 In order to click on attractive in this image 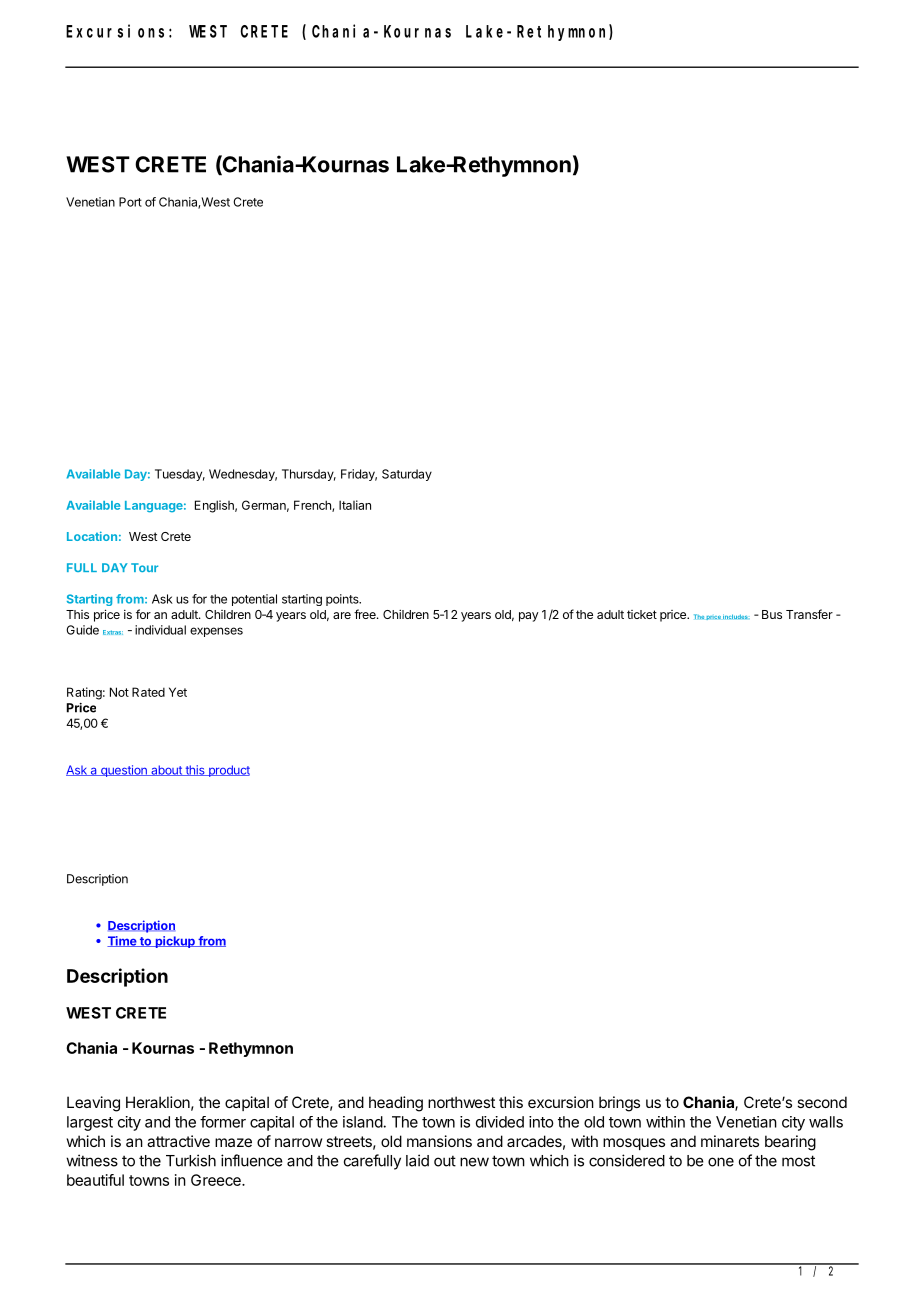, I will do `click(178, 1141)`.
